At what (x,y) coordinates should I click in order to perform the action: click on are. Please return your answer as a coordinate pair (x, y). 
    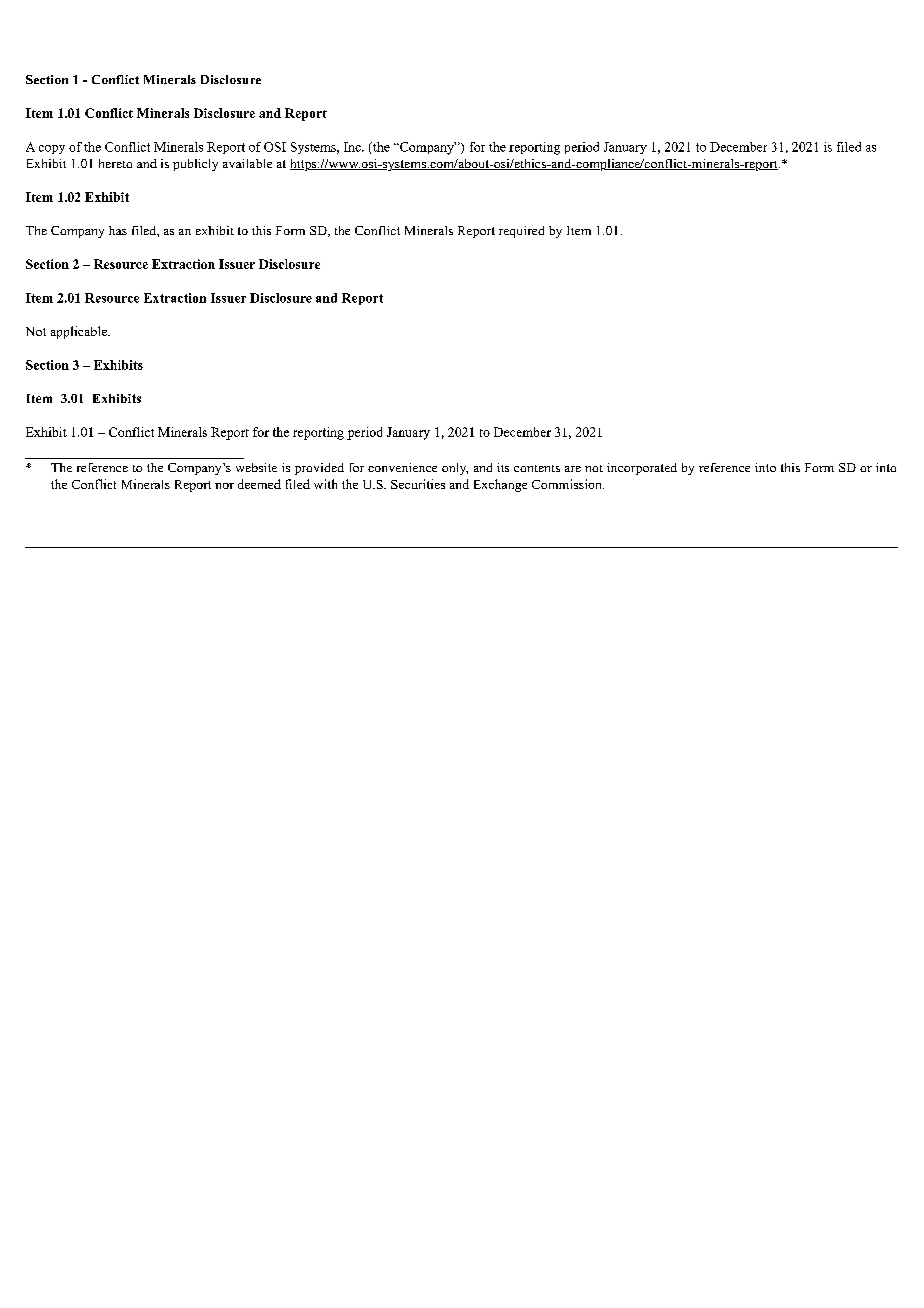
    Looking at the image, I should click on (573, 469).
